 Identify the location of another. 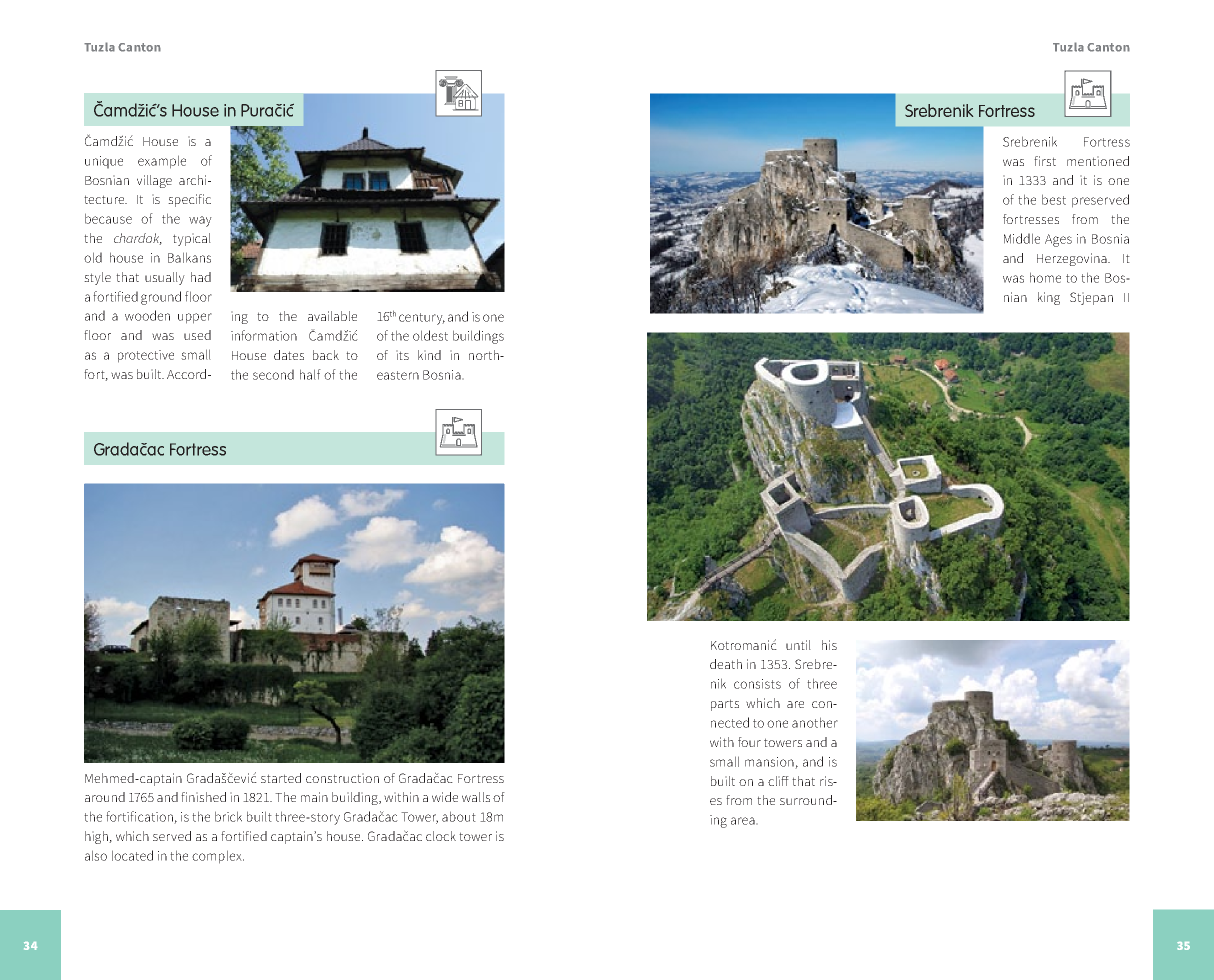
(815, 722).
